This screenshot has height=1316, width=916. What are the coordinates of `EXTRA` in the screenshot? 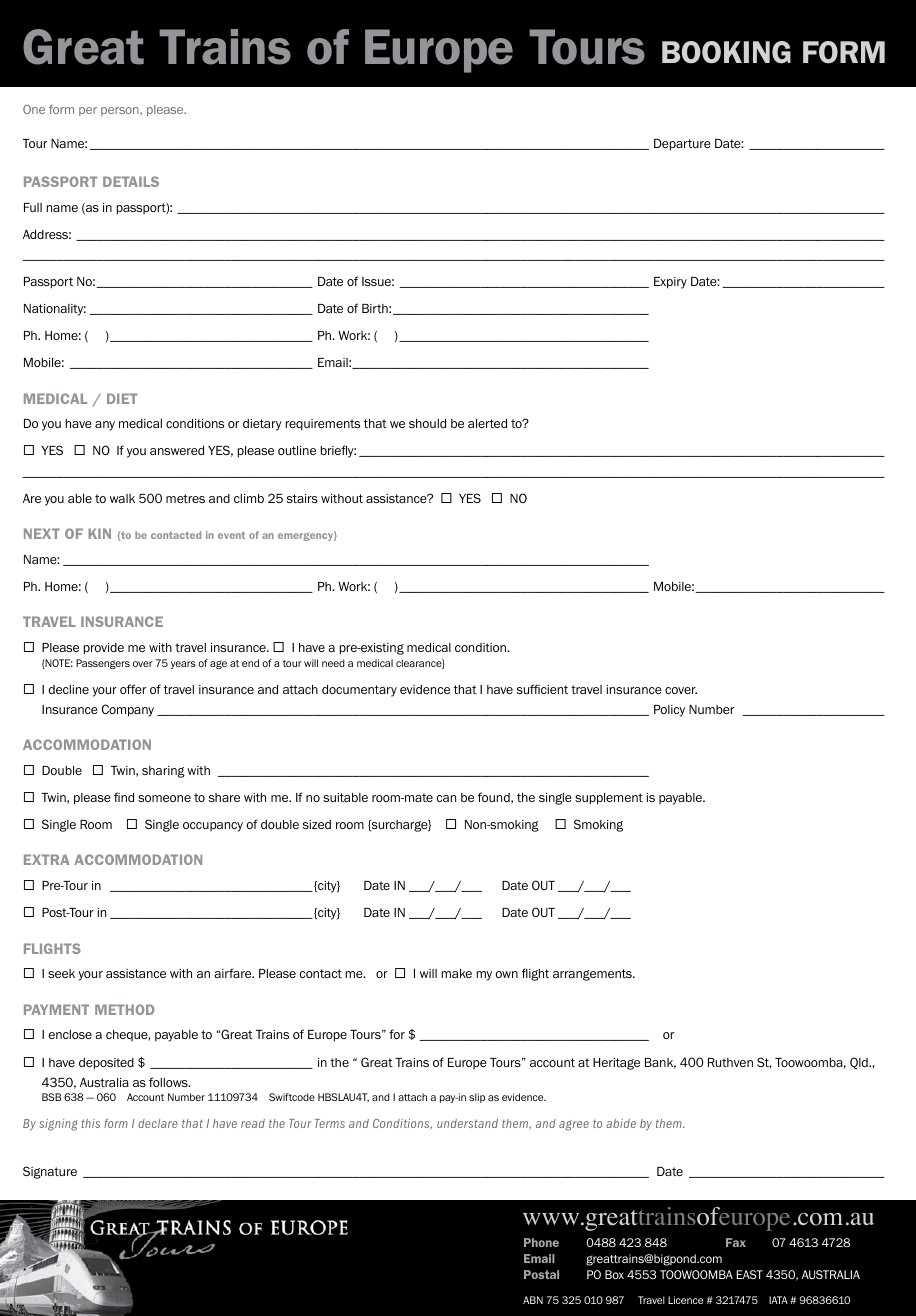 It's located at (47, 859).
